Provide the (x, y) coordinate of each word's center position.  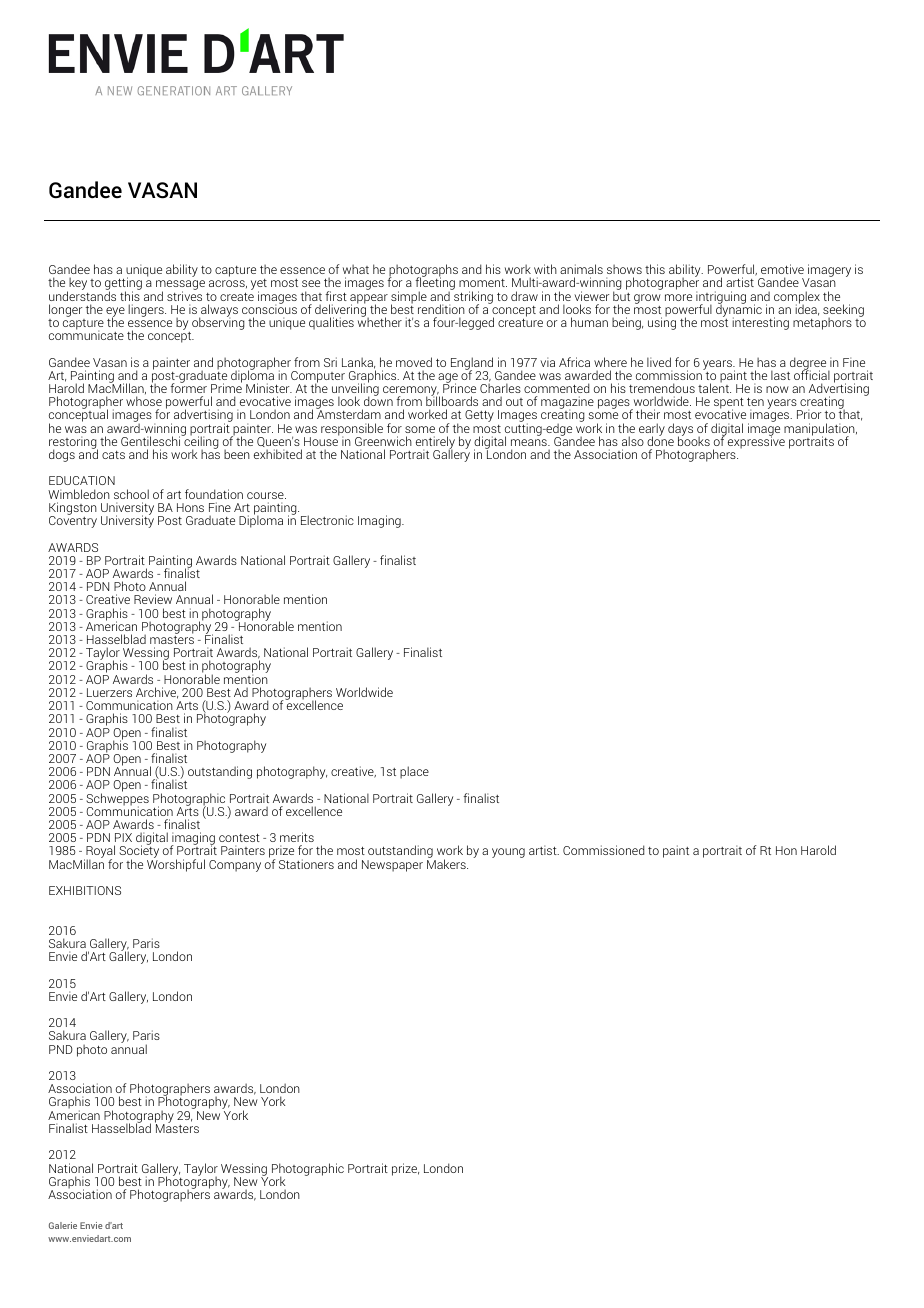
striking (472, 297)
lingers (147, 310)
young (508, 853)
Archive (157, 693)
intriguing (721, 298)
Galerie (63, 1225)
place (414, 772)
